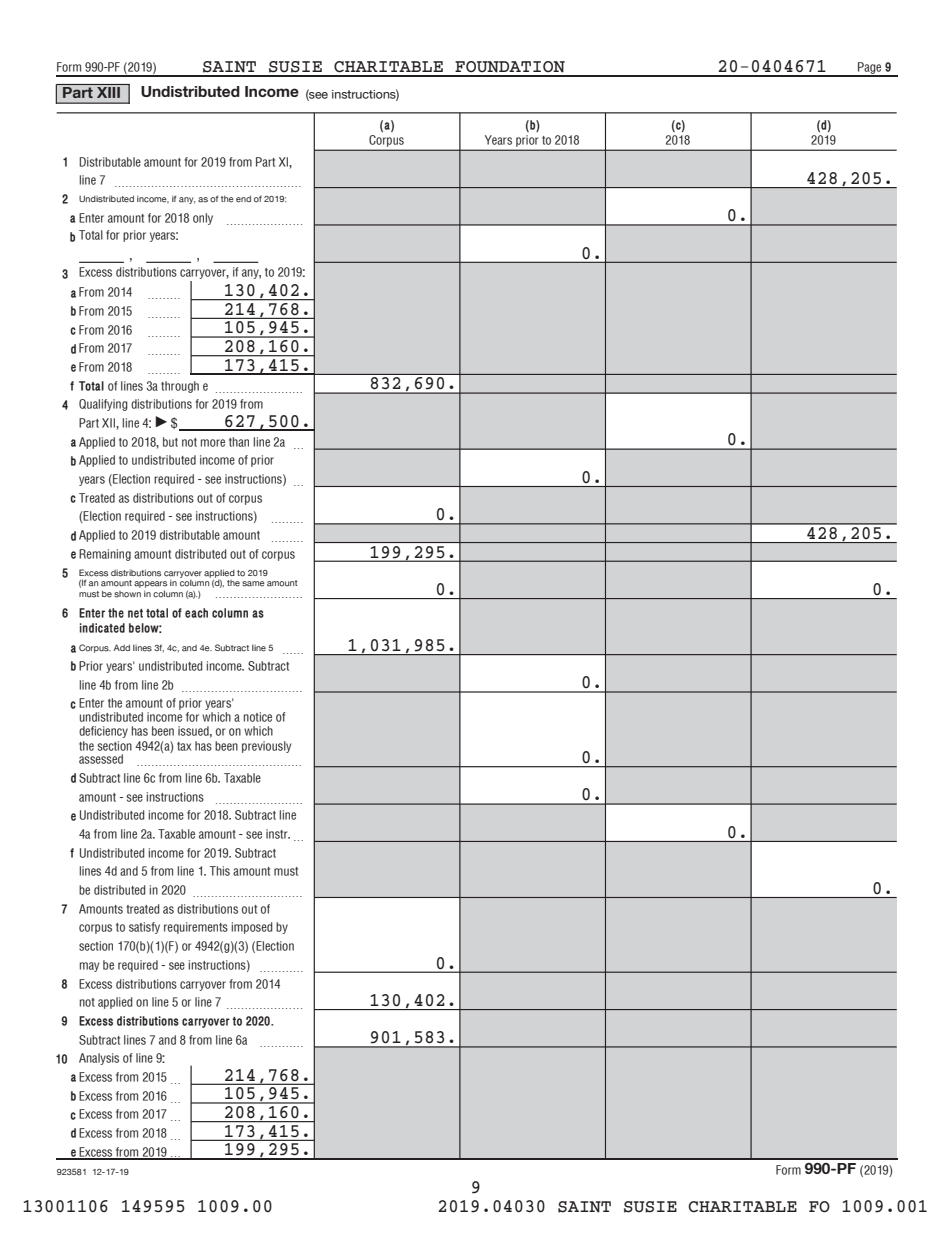 This image has height=1233, width=952. Describe the element at coordinates (239, 442) in the image. I see `than` at that location.
